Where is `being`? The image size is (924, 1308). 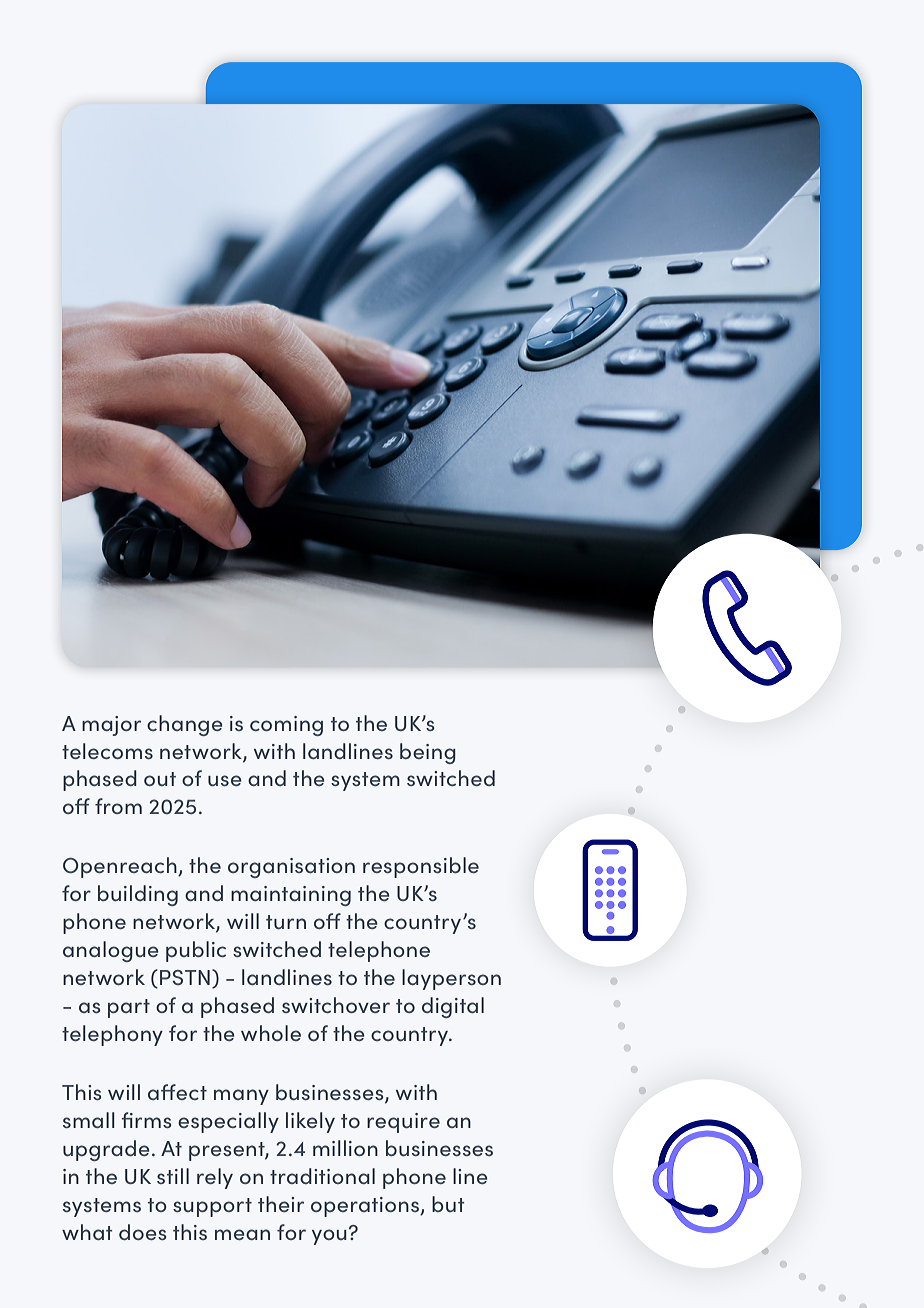
being is located at coordinates (428, 753).
